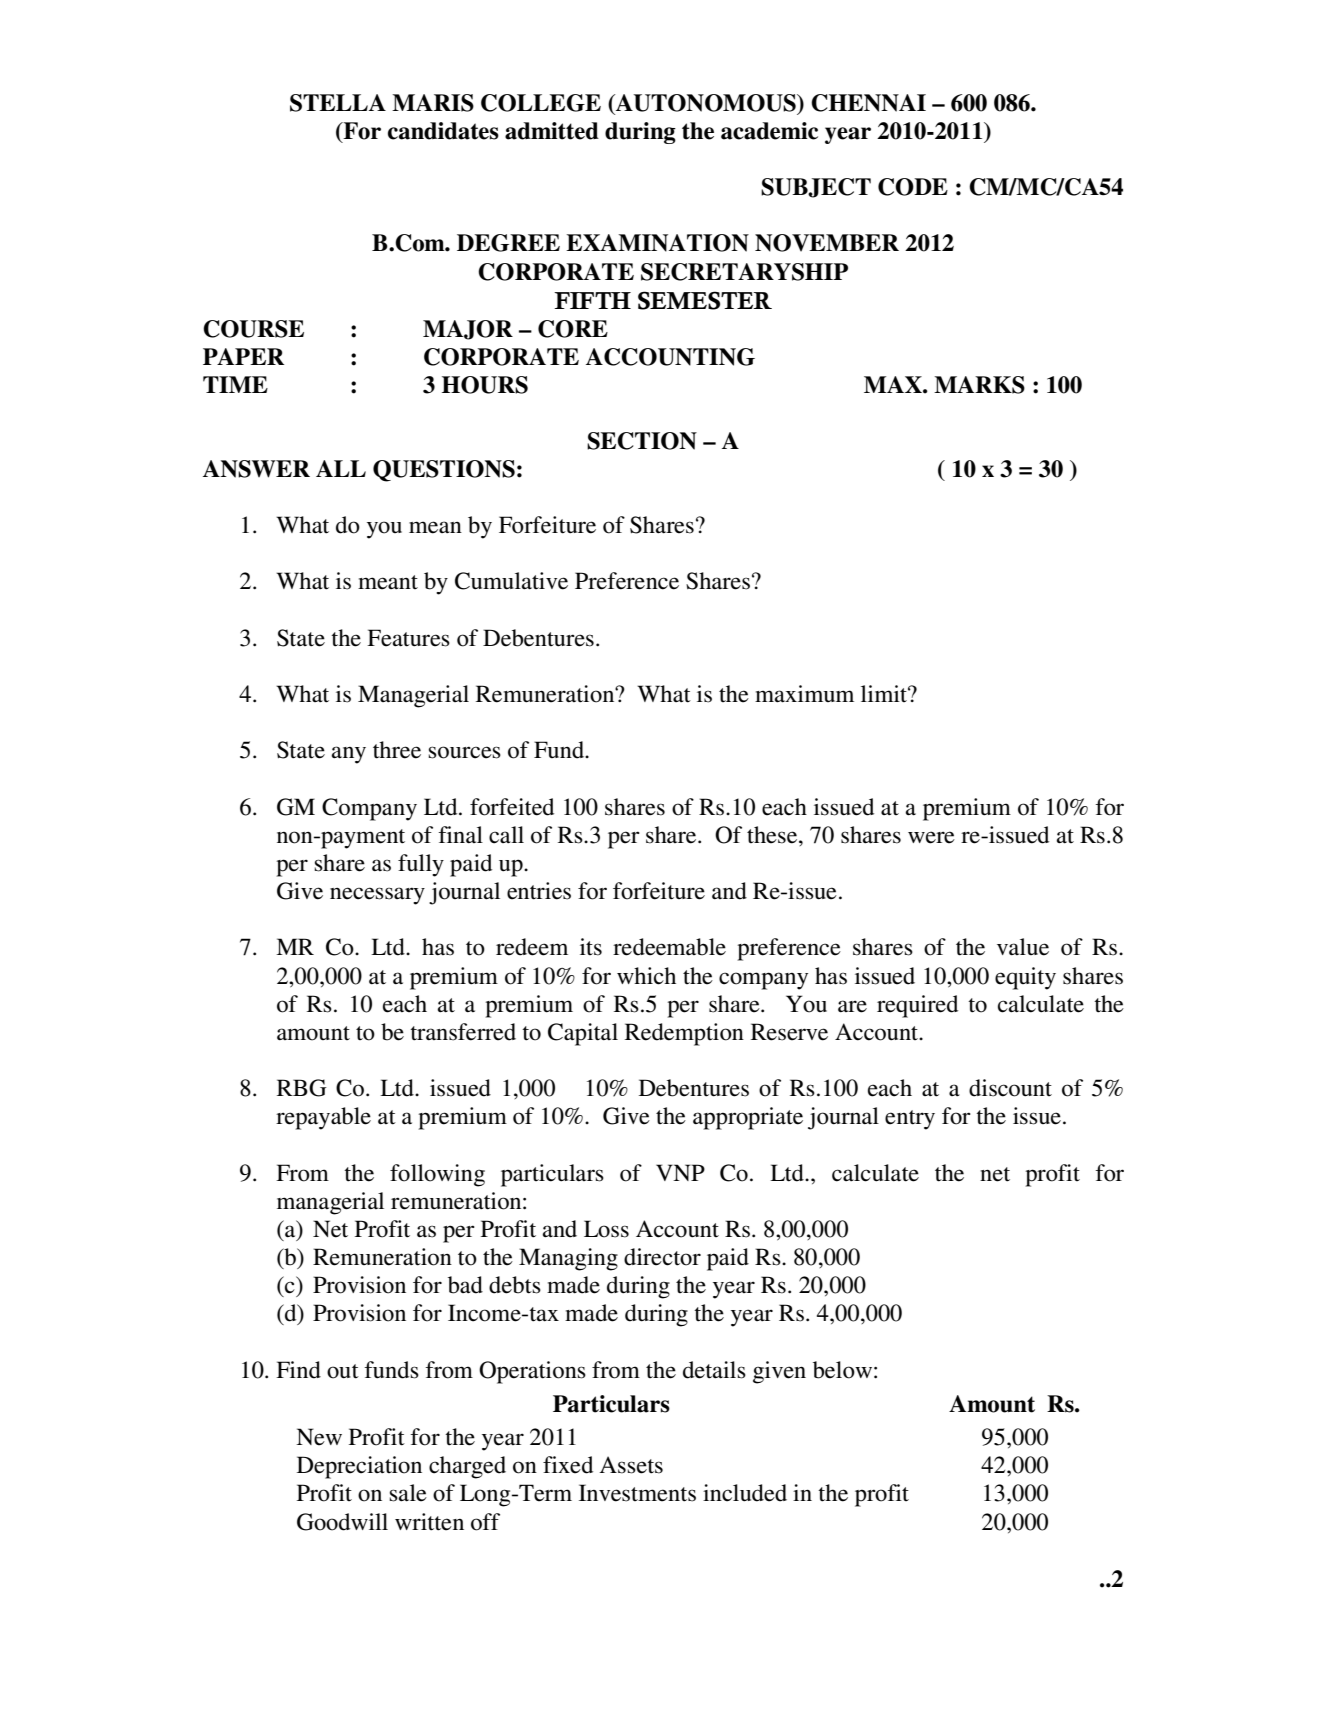 The height and width of the screenshot is (1716, 1326). I want to click on CODE, so click(913, 187).
